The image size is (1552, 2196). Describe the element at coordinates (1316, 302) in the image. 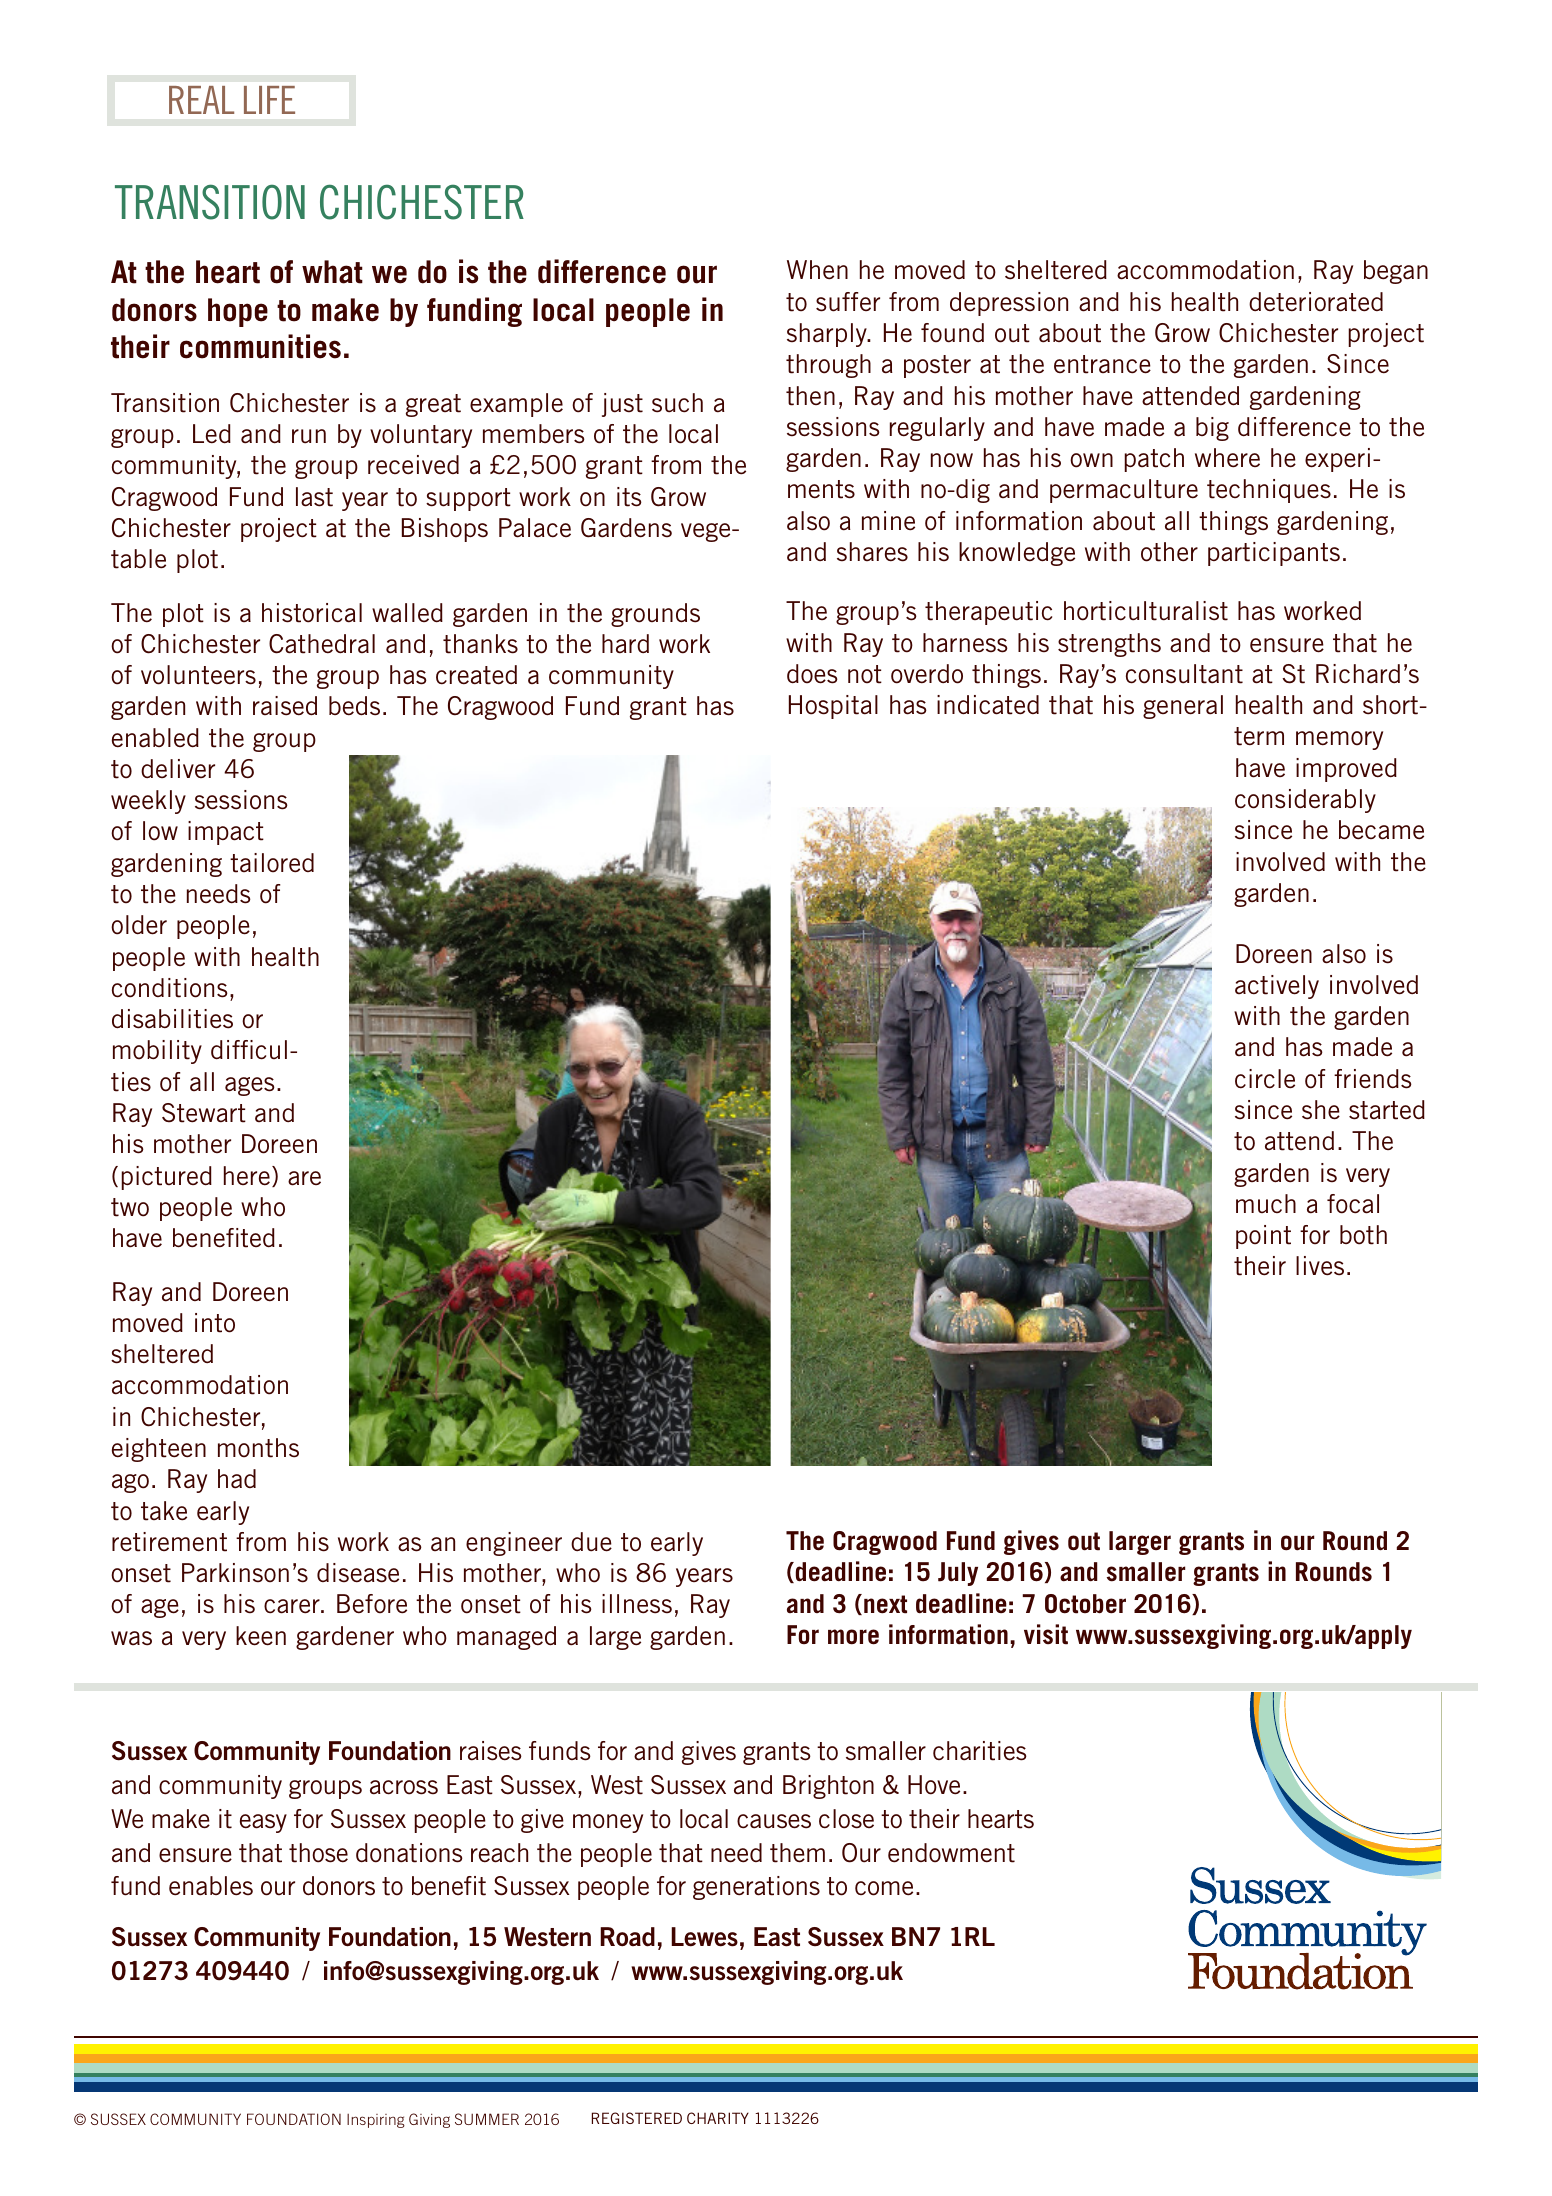

I see `deteriorated` at that location.
